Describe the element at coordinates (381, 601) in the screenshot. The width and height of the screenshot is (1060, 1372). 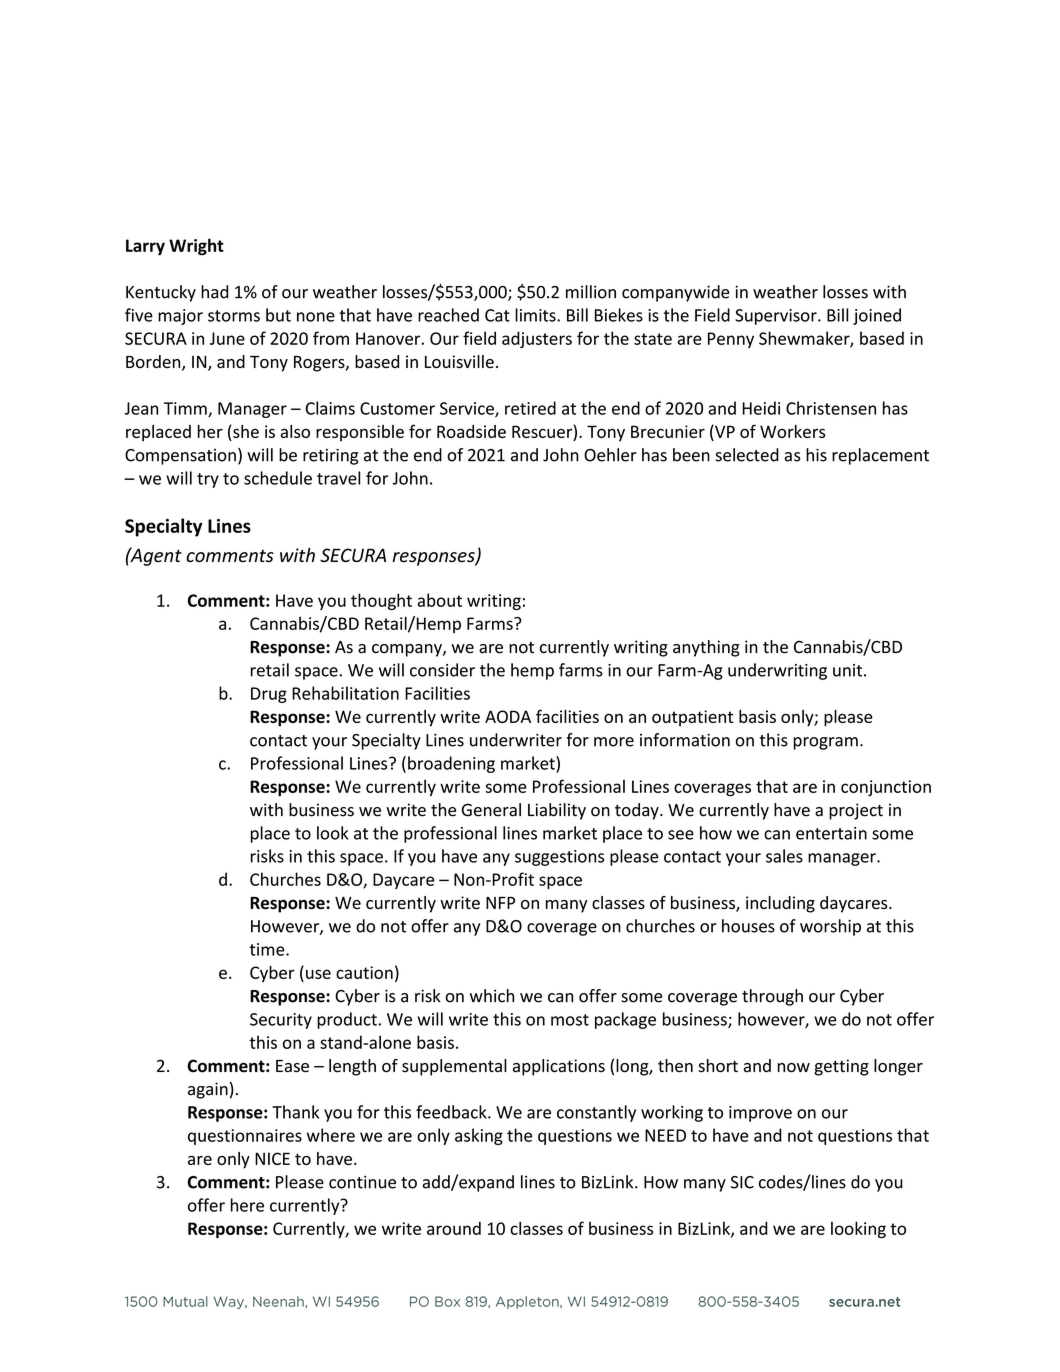
I see `thought` at that location.
